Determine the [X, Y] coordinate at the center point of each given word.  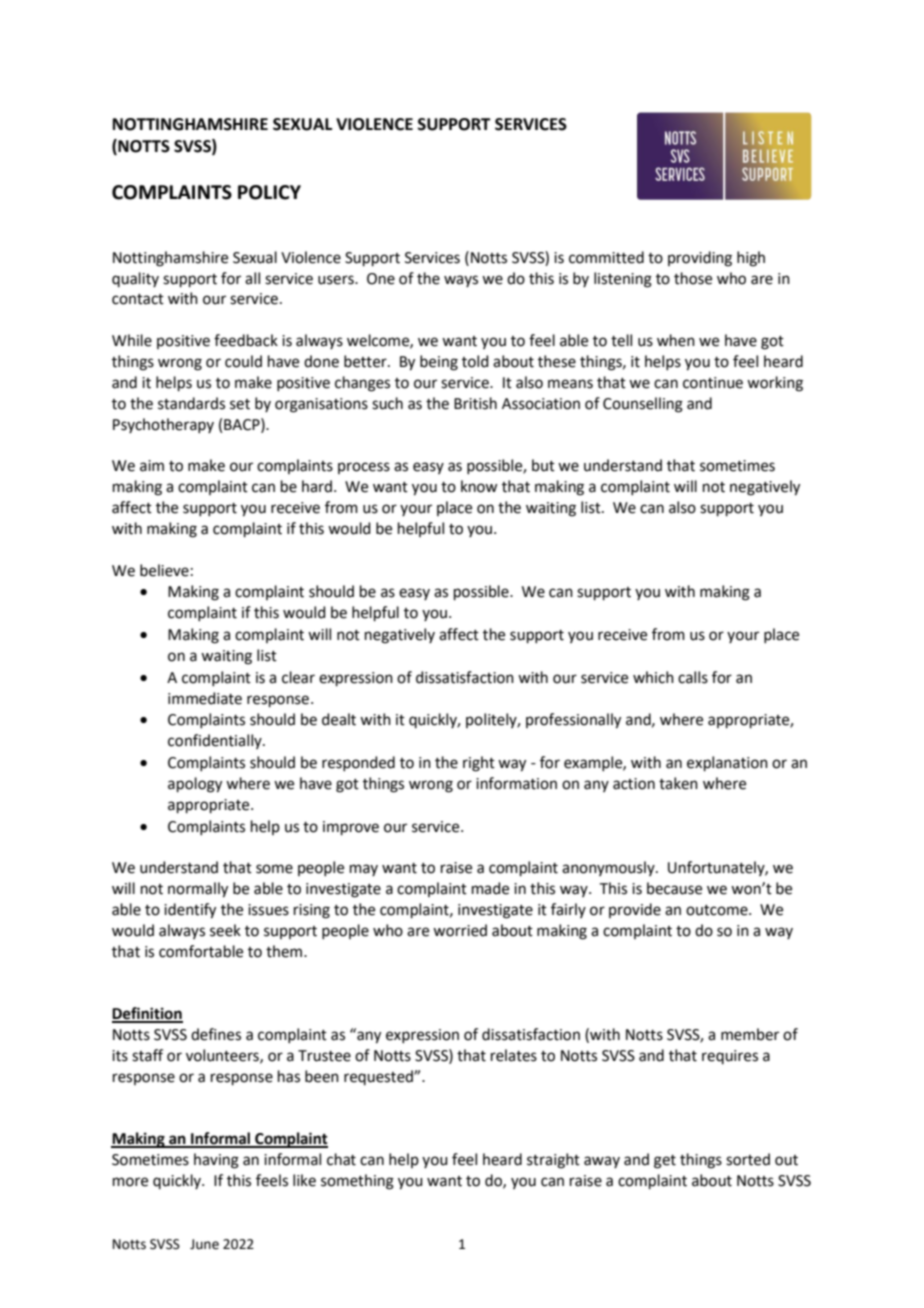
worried [460, 930]
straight [553, 1161]
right [479, 764]
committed [606, 257]
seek [225, 930]
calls [693, 677]
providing [700, 259]
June [204, 1244]
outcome [718, 910]
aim [152, 466]
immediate [205, 698]
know [479, 486]
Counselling [643, 405]
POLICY [269, 192]
